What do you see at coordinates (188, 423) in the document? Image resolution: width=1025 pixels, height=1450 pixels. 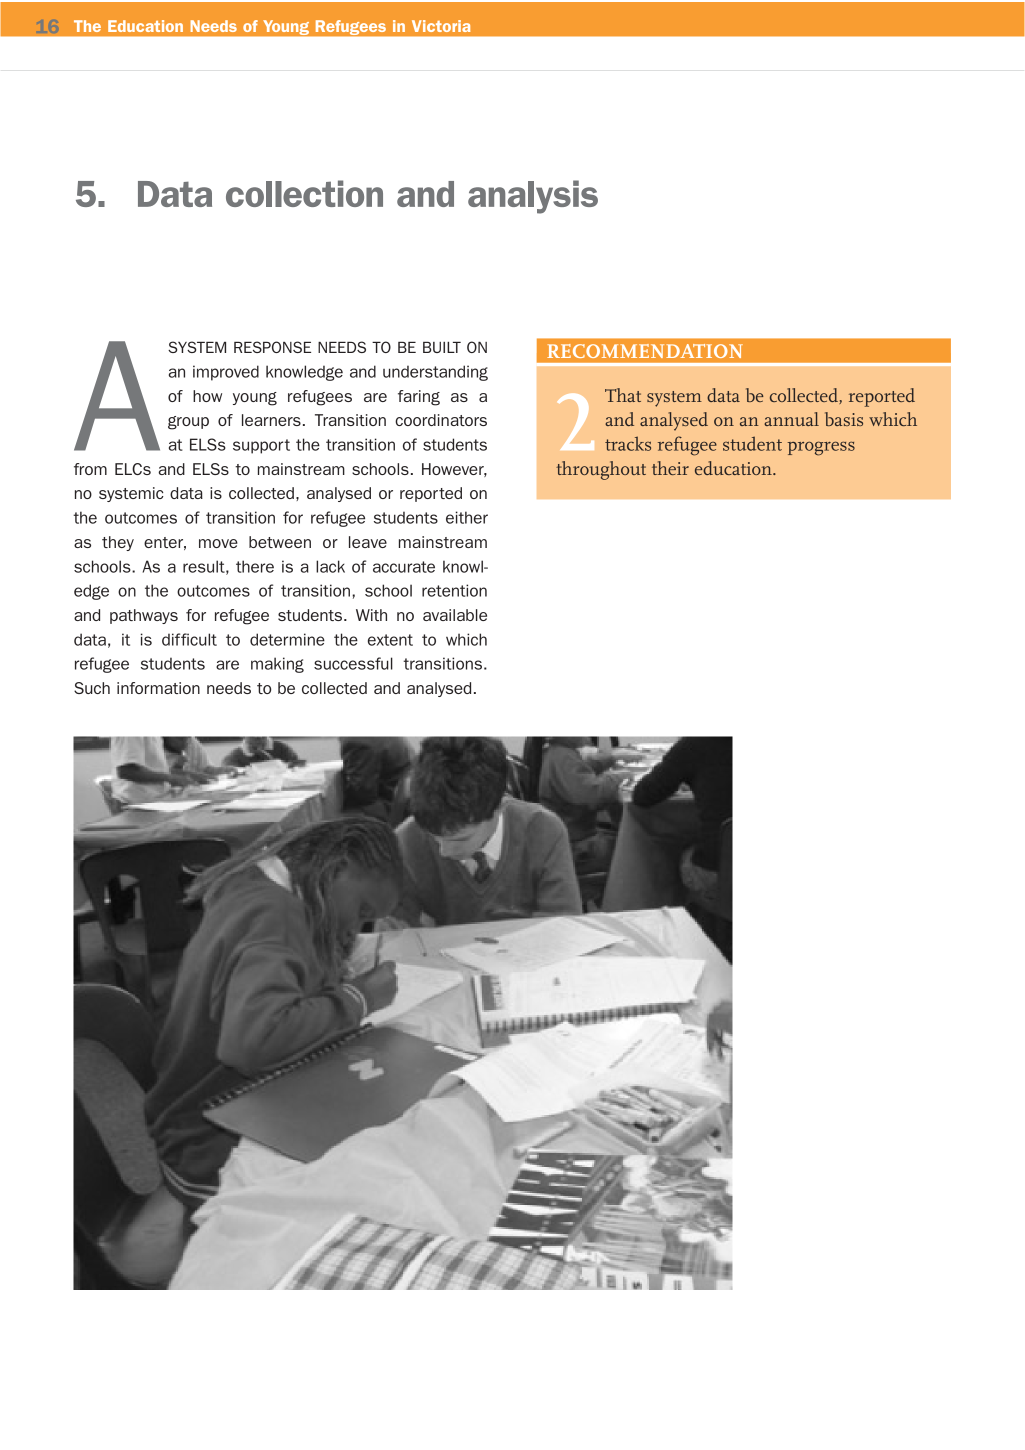 I see `group` at bounding box center [188, 423].
